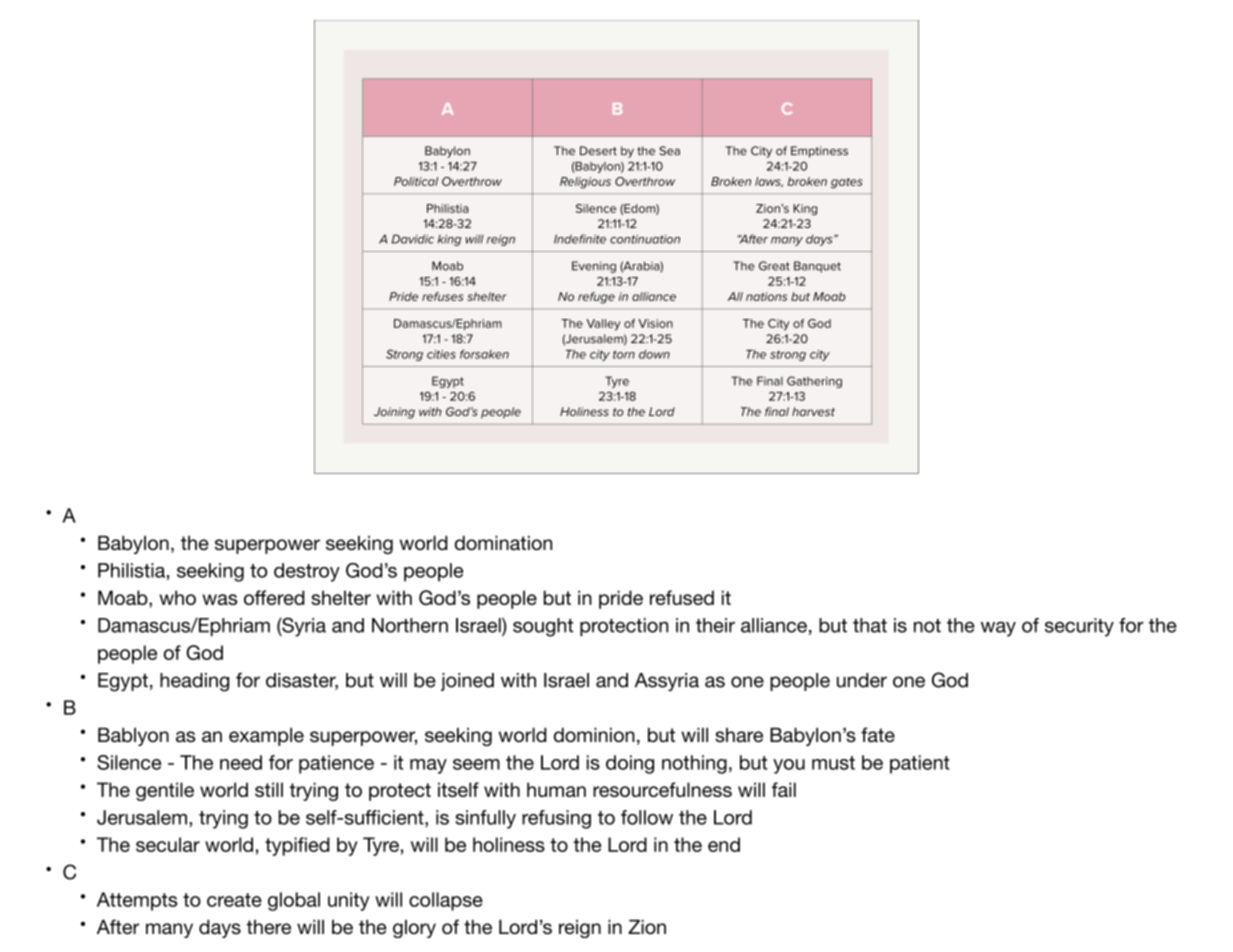 Image resolution: width=1233 pixels, height=952 pixels. Describe the element at coordinates (624, 354) in the page. I see `torn` at that location.
